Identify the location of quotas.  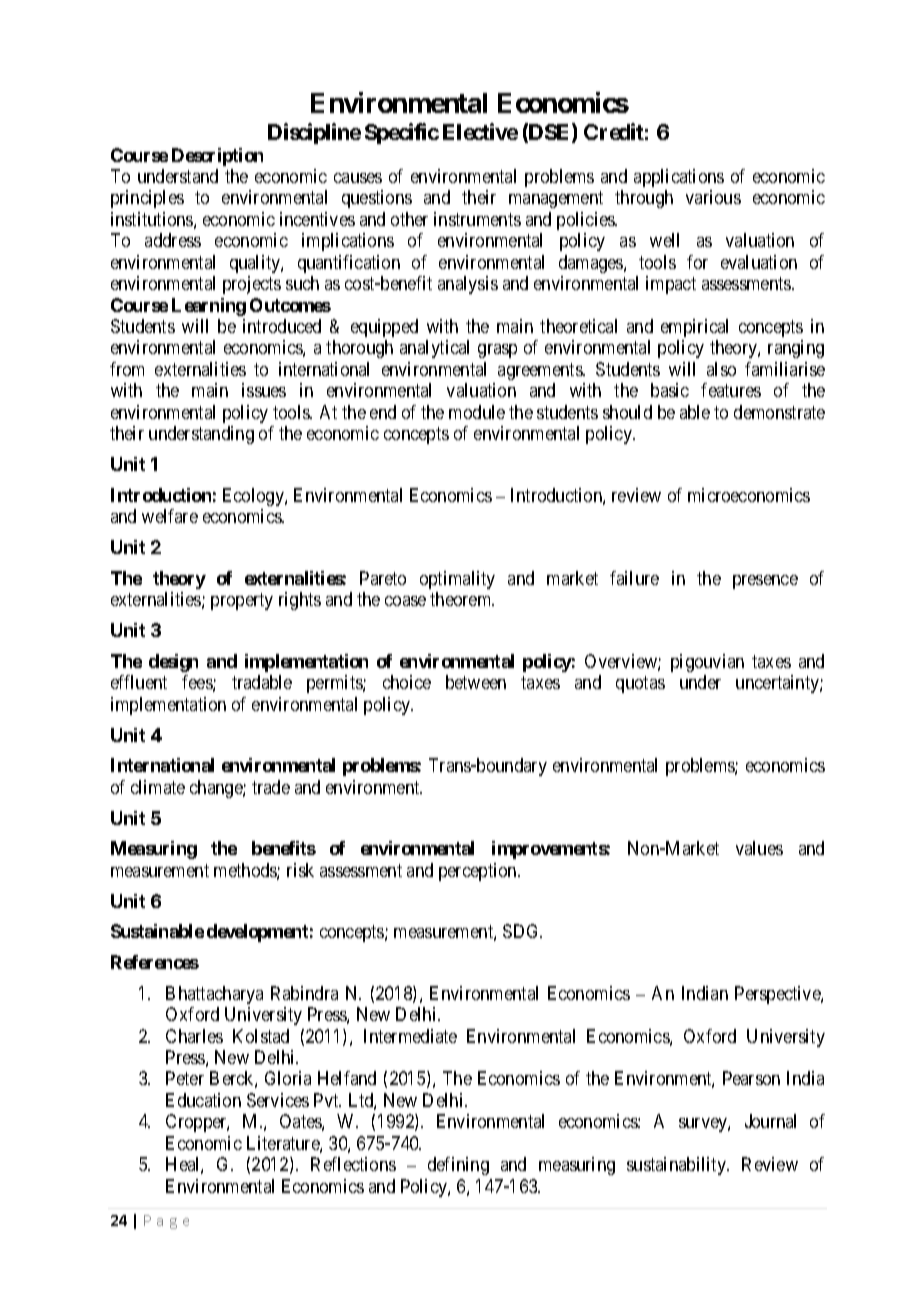
(640, 684).
